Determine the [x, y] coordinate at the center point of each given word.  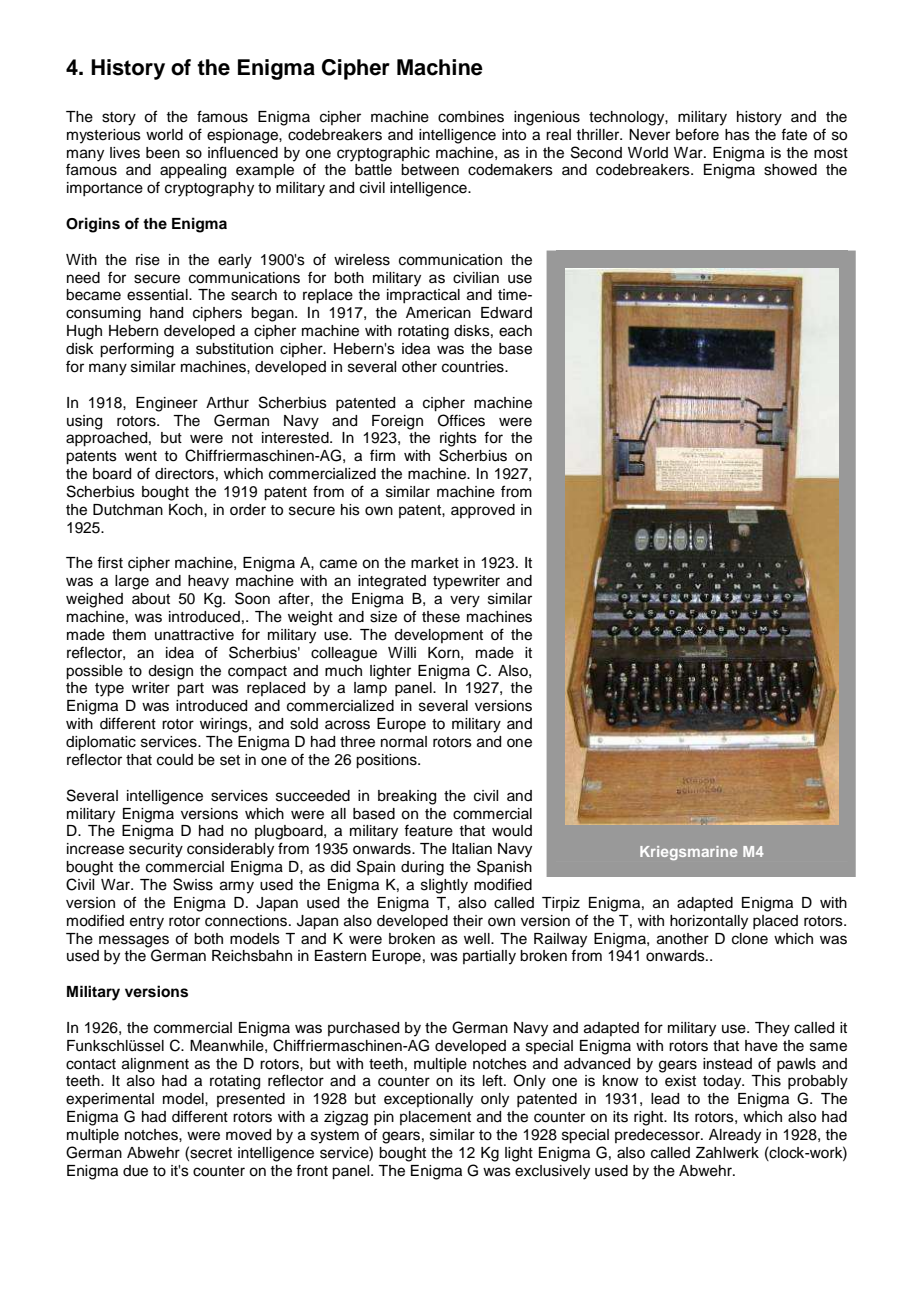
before [697, 134]
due [135, 1171]
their [468, 921]
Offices [461, 420]
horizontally [709, 922]
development [438, 636]
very [465, 601]
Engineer [167, 404]
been [163, 153]
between [430, 170]
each [515, 331]
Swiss [193, 884]
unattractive [194, 635]
